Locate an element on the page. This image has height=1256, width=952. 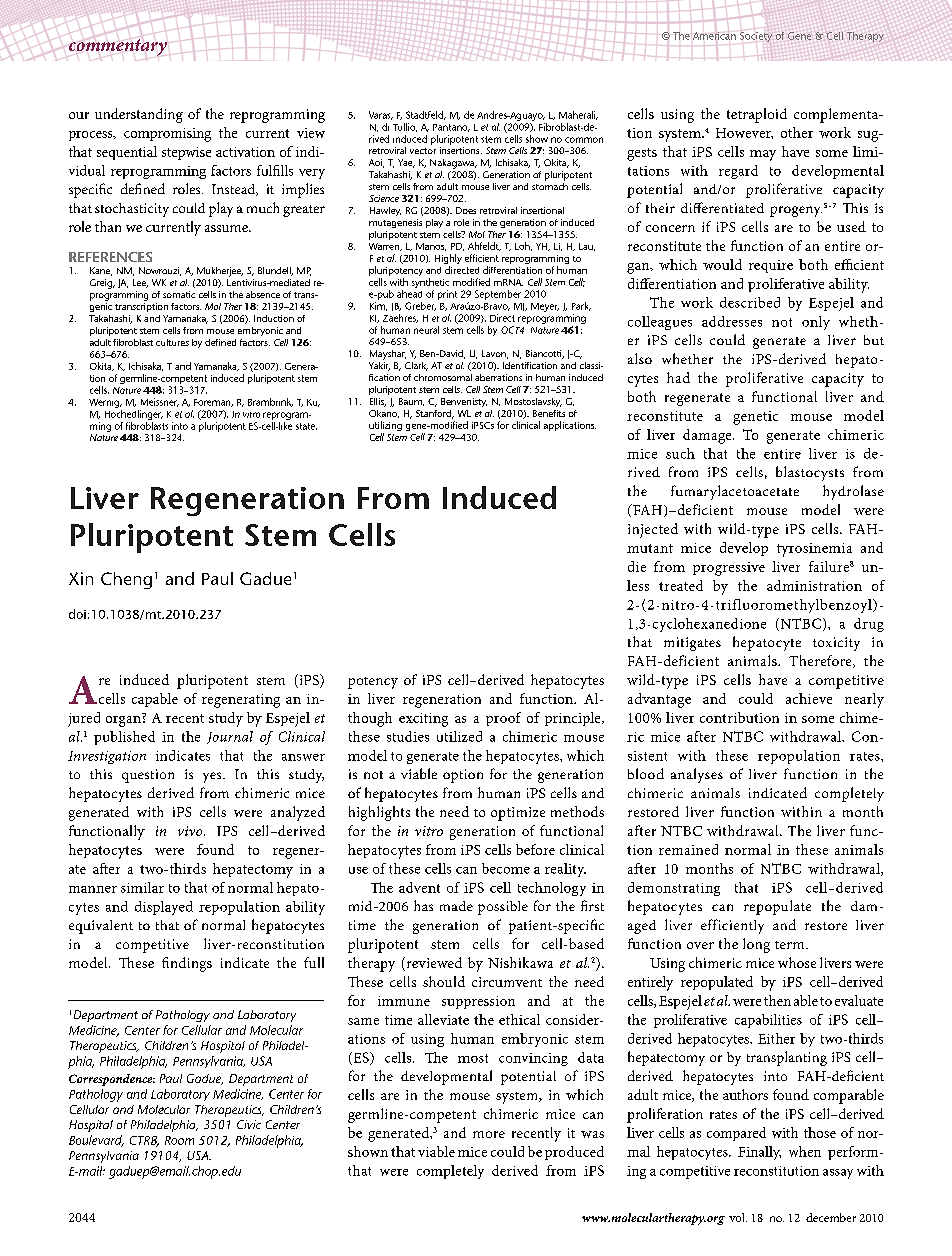
commentary is located at coordinates (118, 47).
